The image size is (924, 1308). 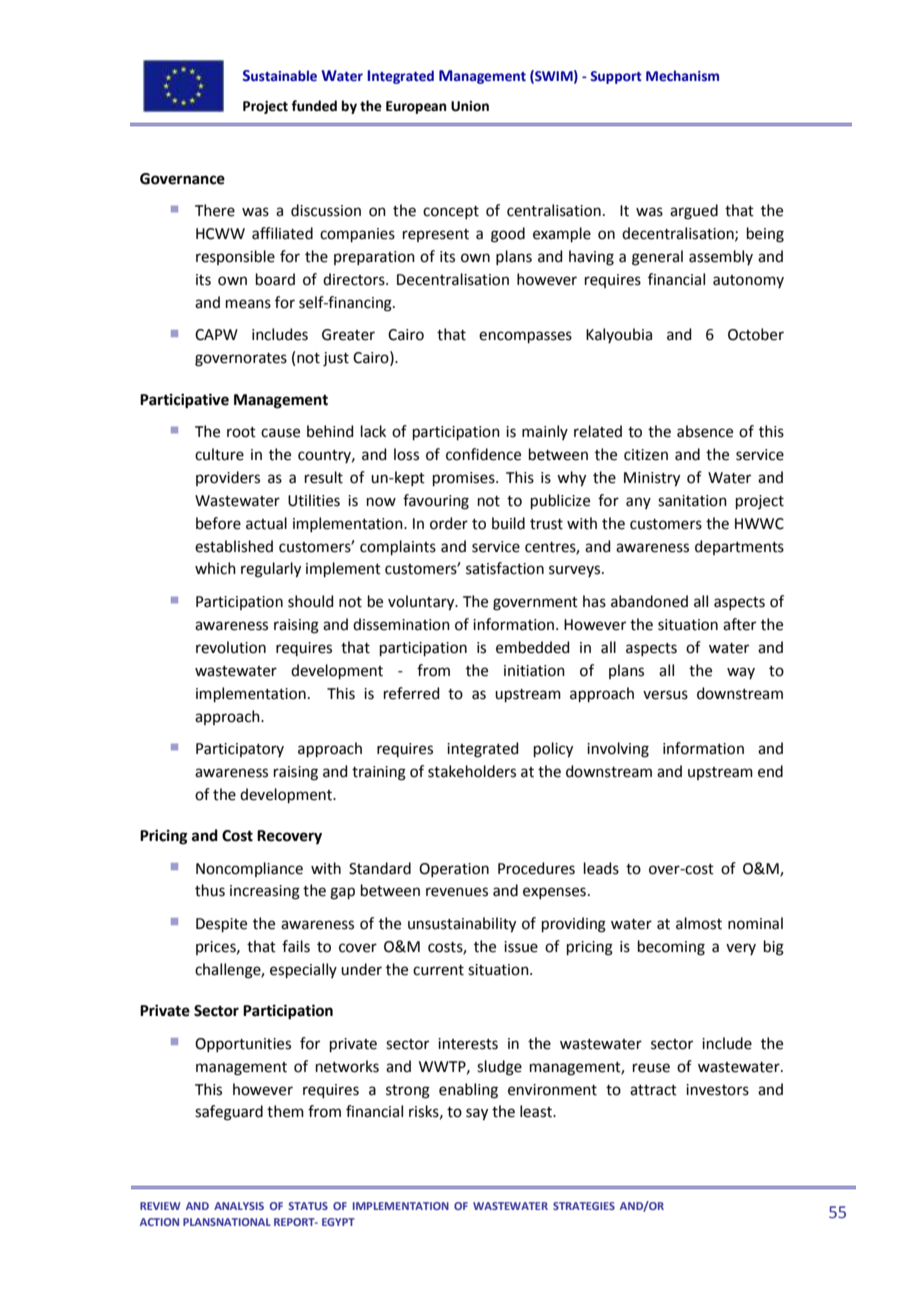 I want to click on ANALYSIS, so click(x=239, y=1206).
